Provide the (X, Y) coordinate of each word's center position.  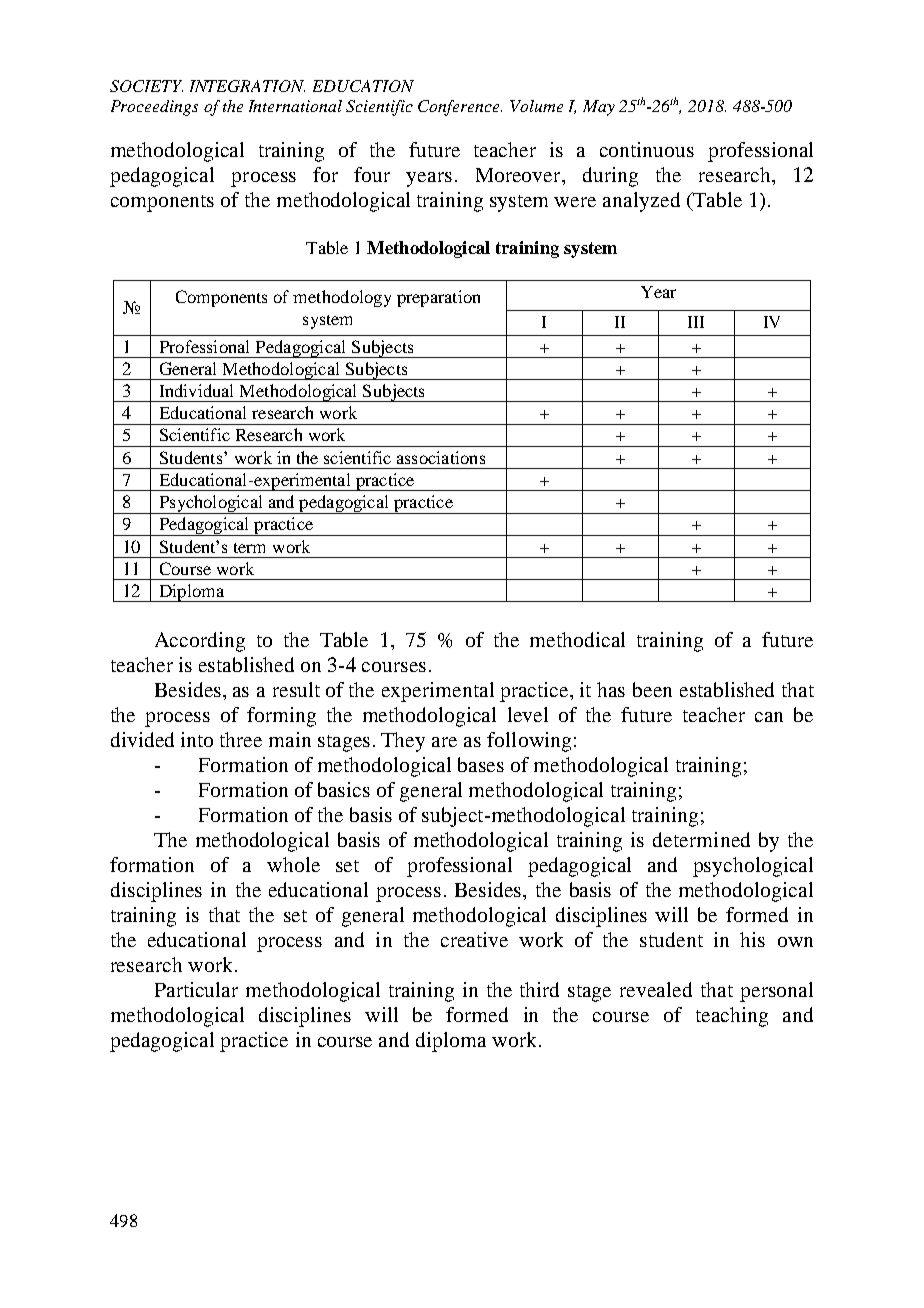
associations (441, 457)
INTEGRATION (247, 86)
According (200, 642)
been (652, 689)
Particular (196, 989)
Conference (460, 108)
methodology (342, 298)
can (769, 717)
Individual (196, 390)
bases (481, 764)
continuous (647, 149)
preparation (438, 298)
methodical (577, 639)
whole (293, 864)
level (528, 714)
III (696, 322)
